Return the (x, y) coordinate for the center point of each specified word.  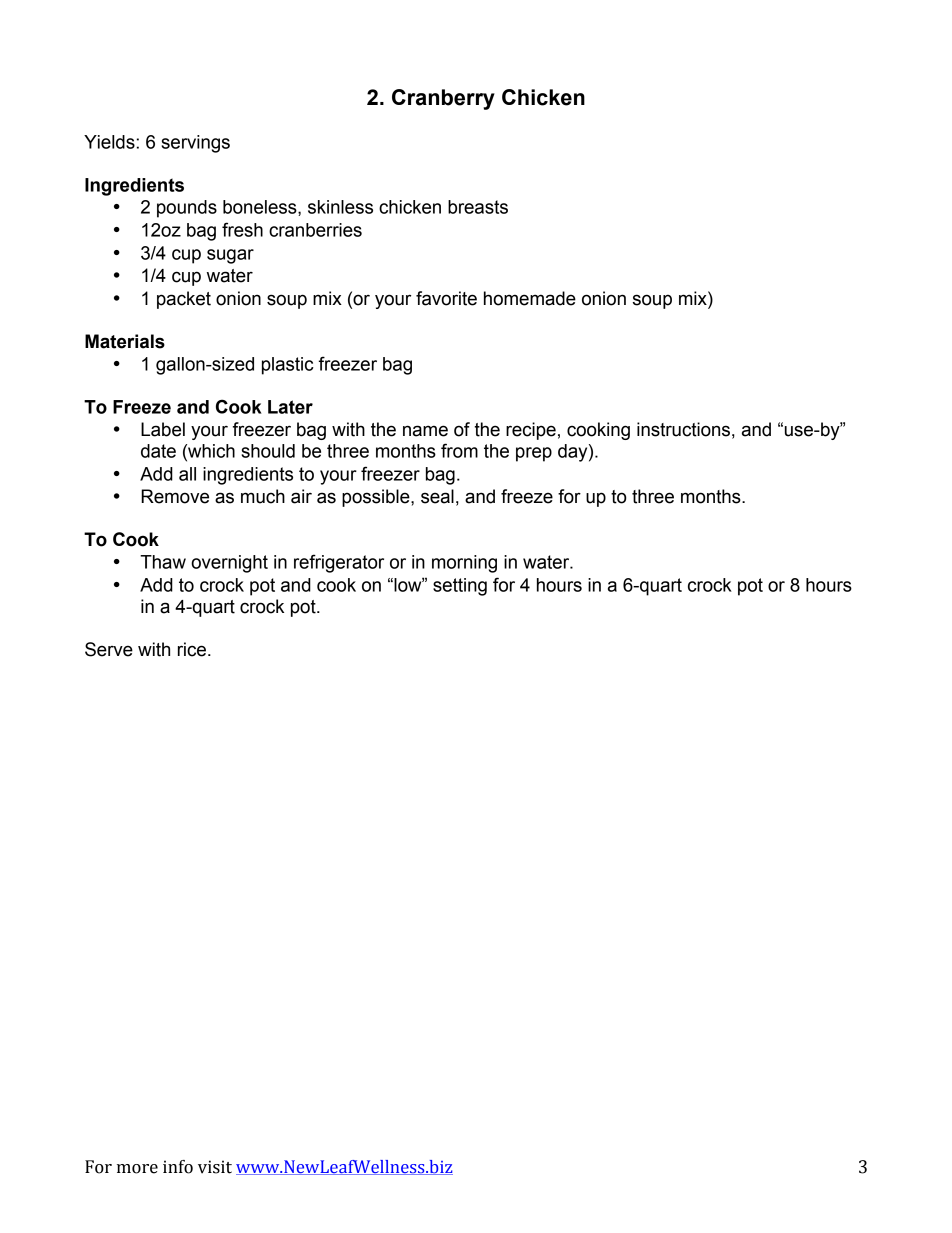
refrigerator (339, 563)
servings (195, 144)
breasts (478, 207)
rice (192, 649)
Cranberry (443, 99)
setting (460, 587)
